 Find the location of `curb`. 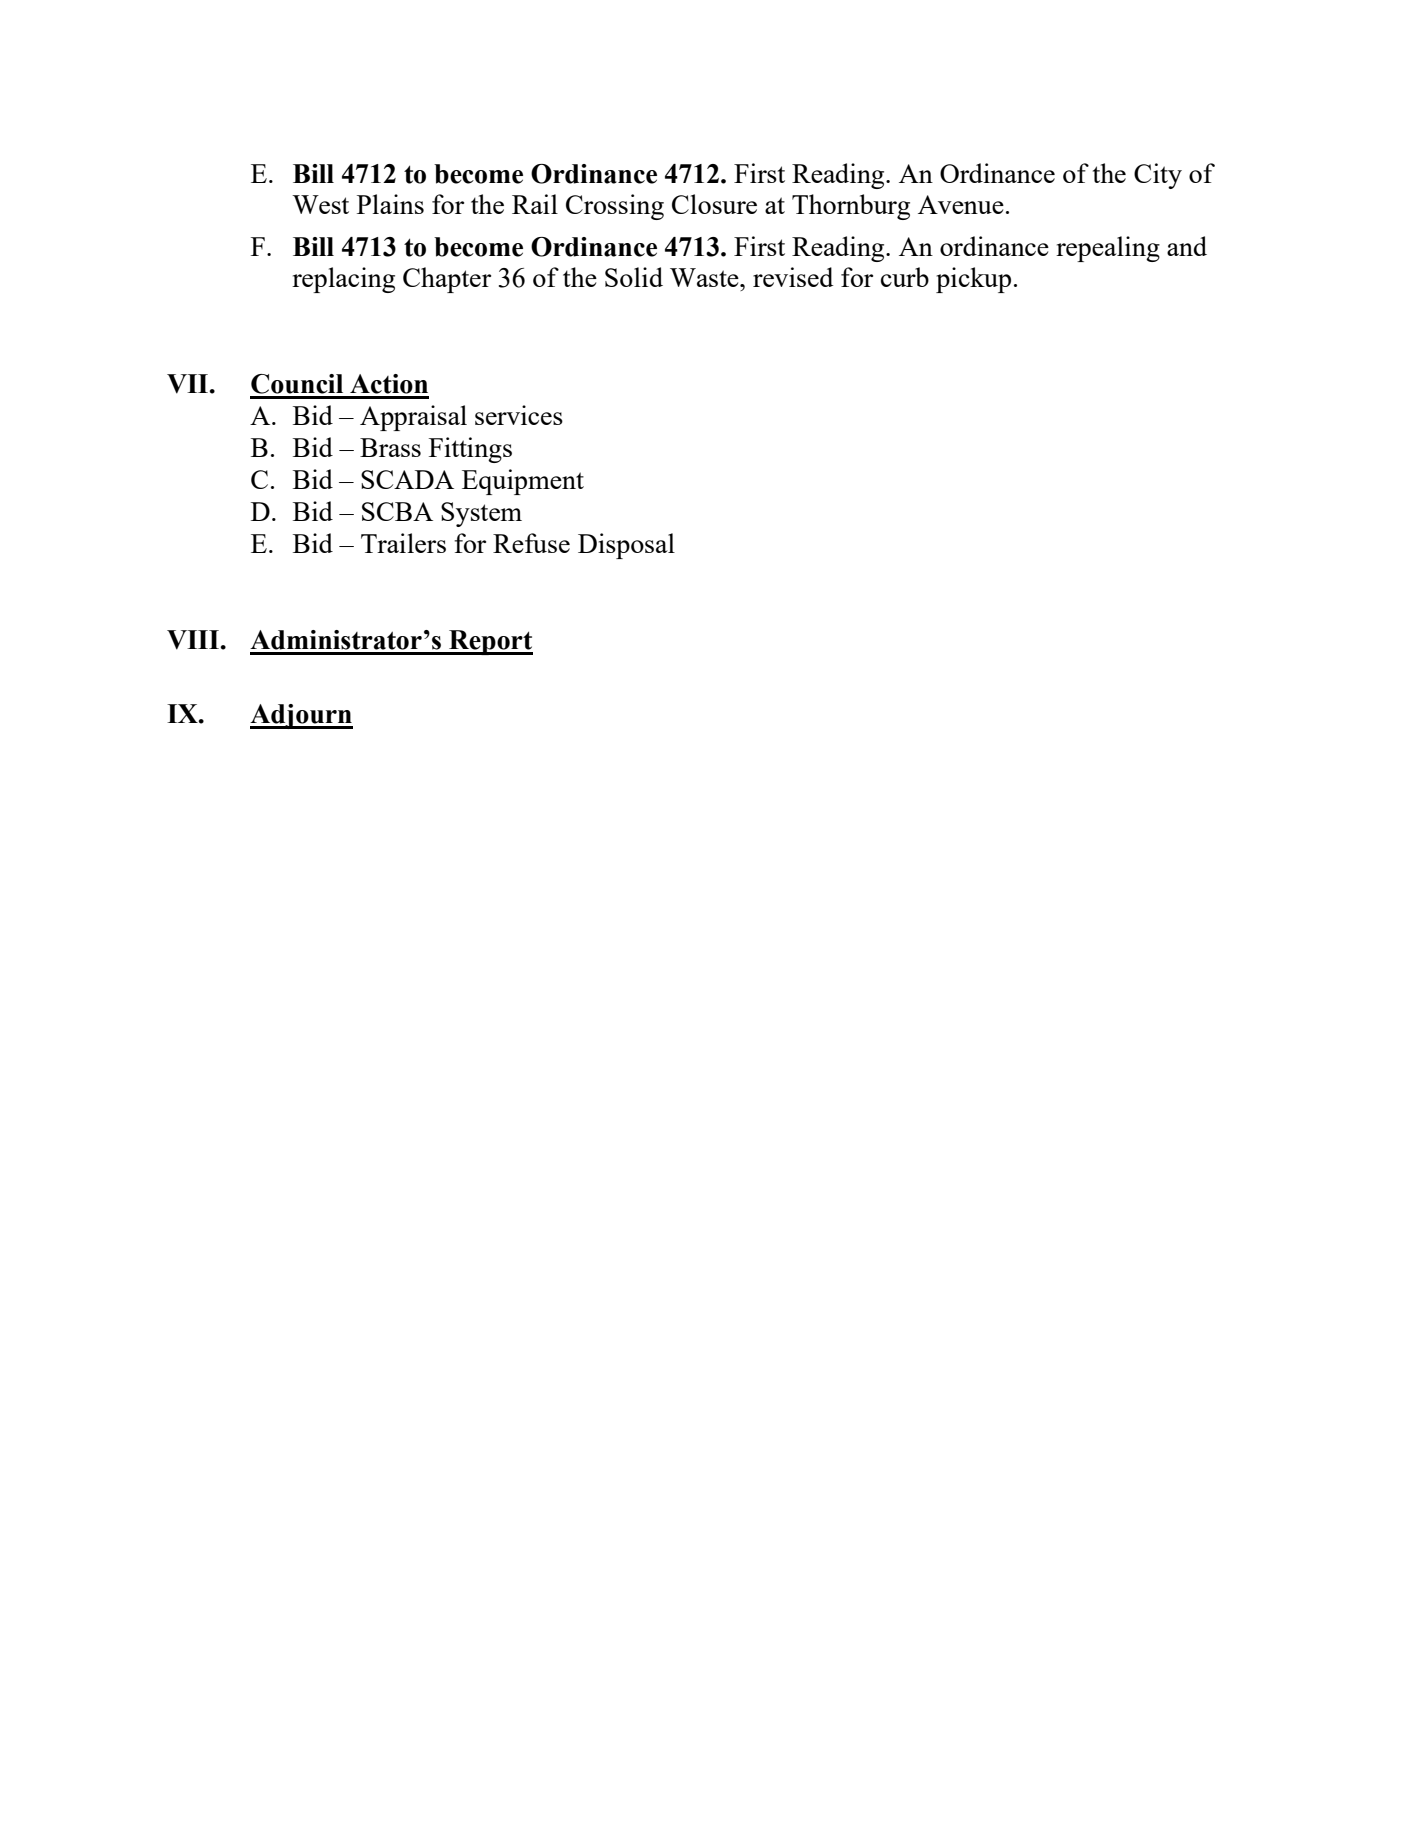

curb is located at coordinates (905, 277).
